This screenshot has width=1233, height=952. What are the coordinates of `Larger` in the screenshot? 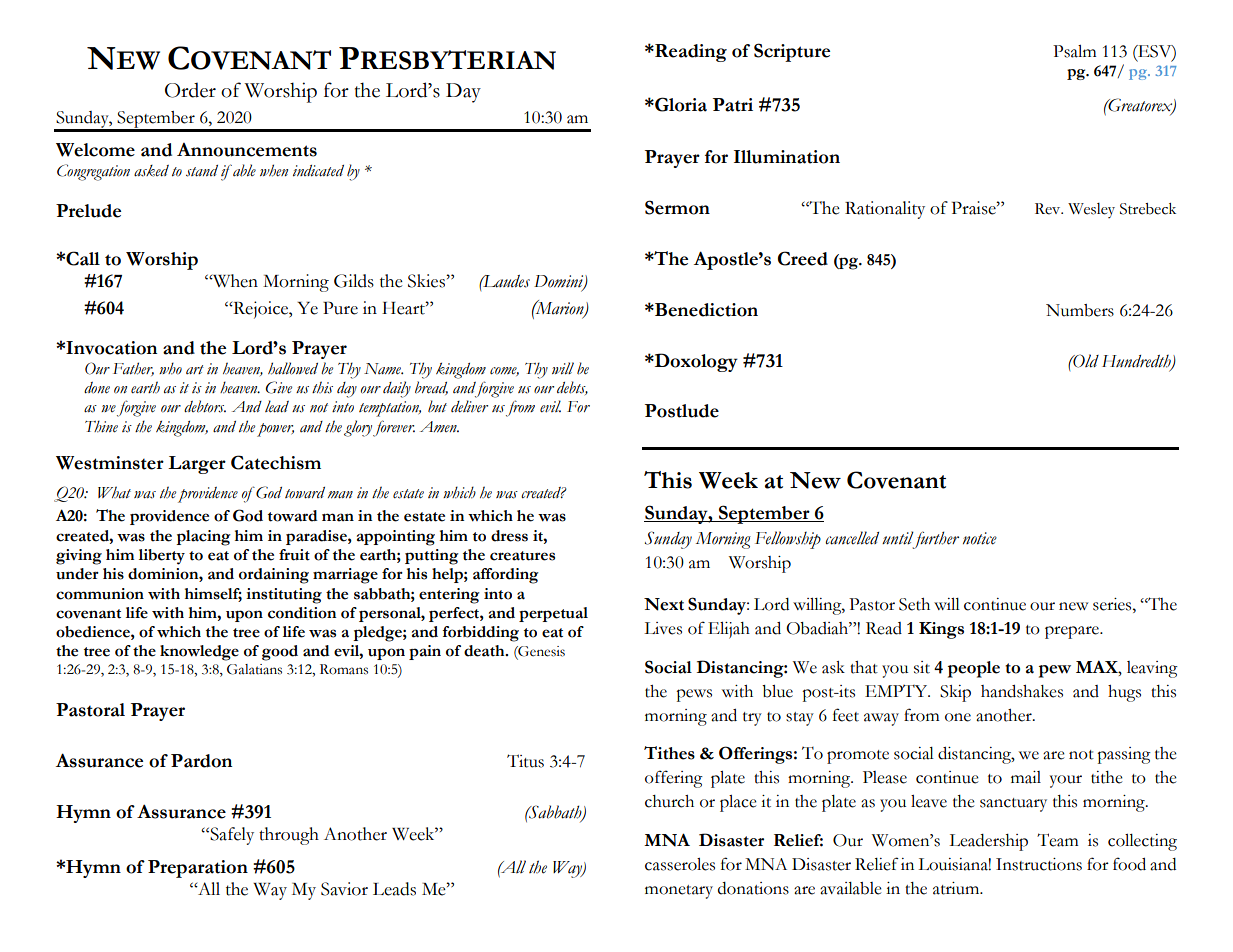 It's located at (197, 465).
